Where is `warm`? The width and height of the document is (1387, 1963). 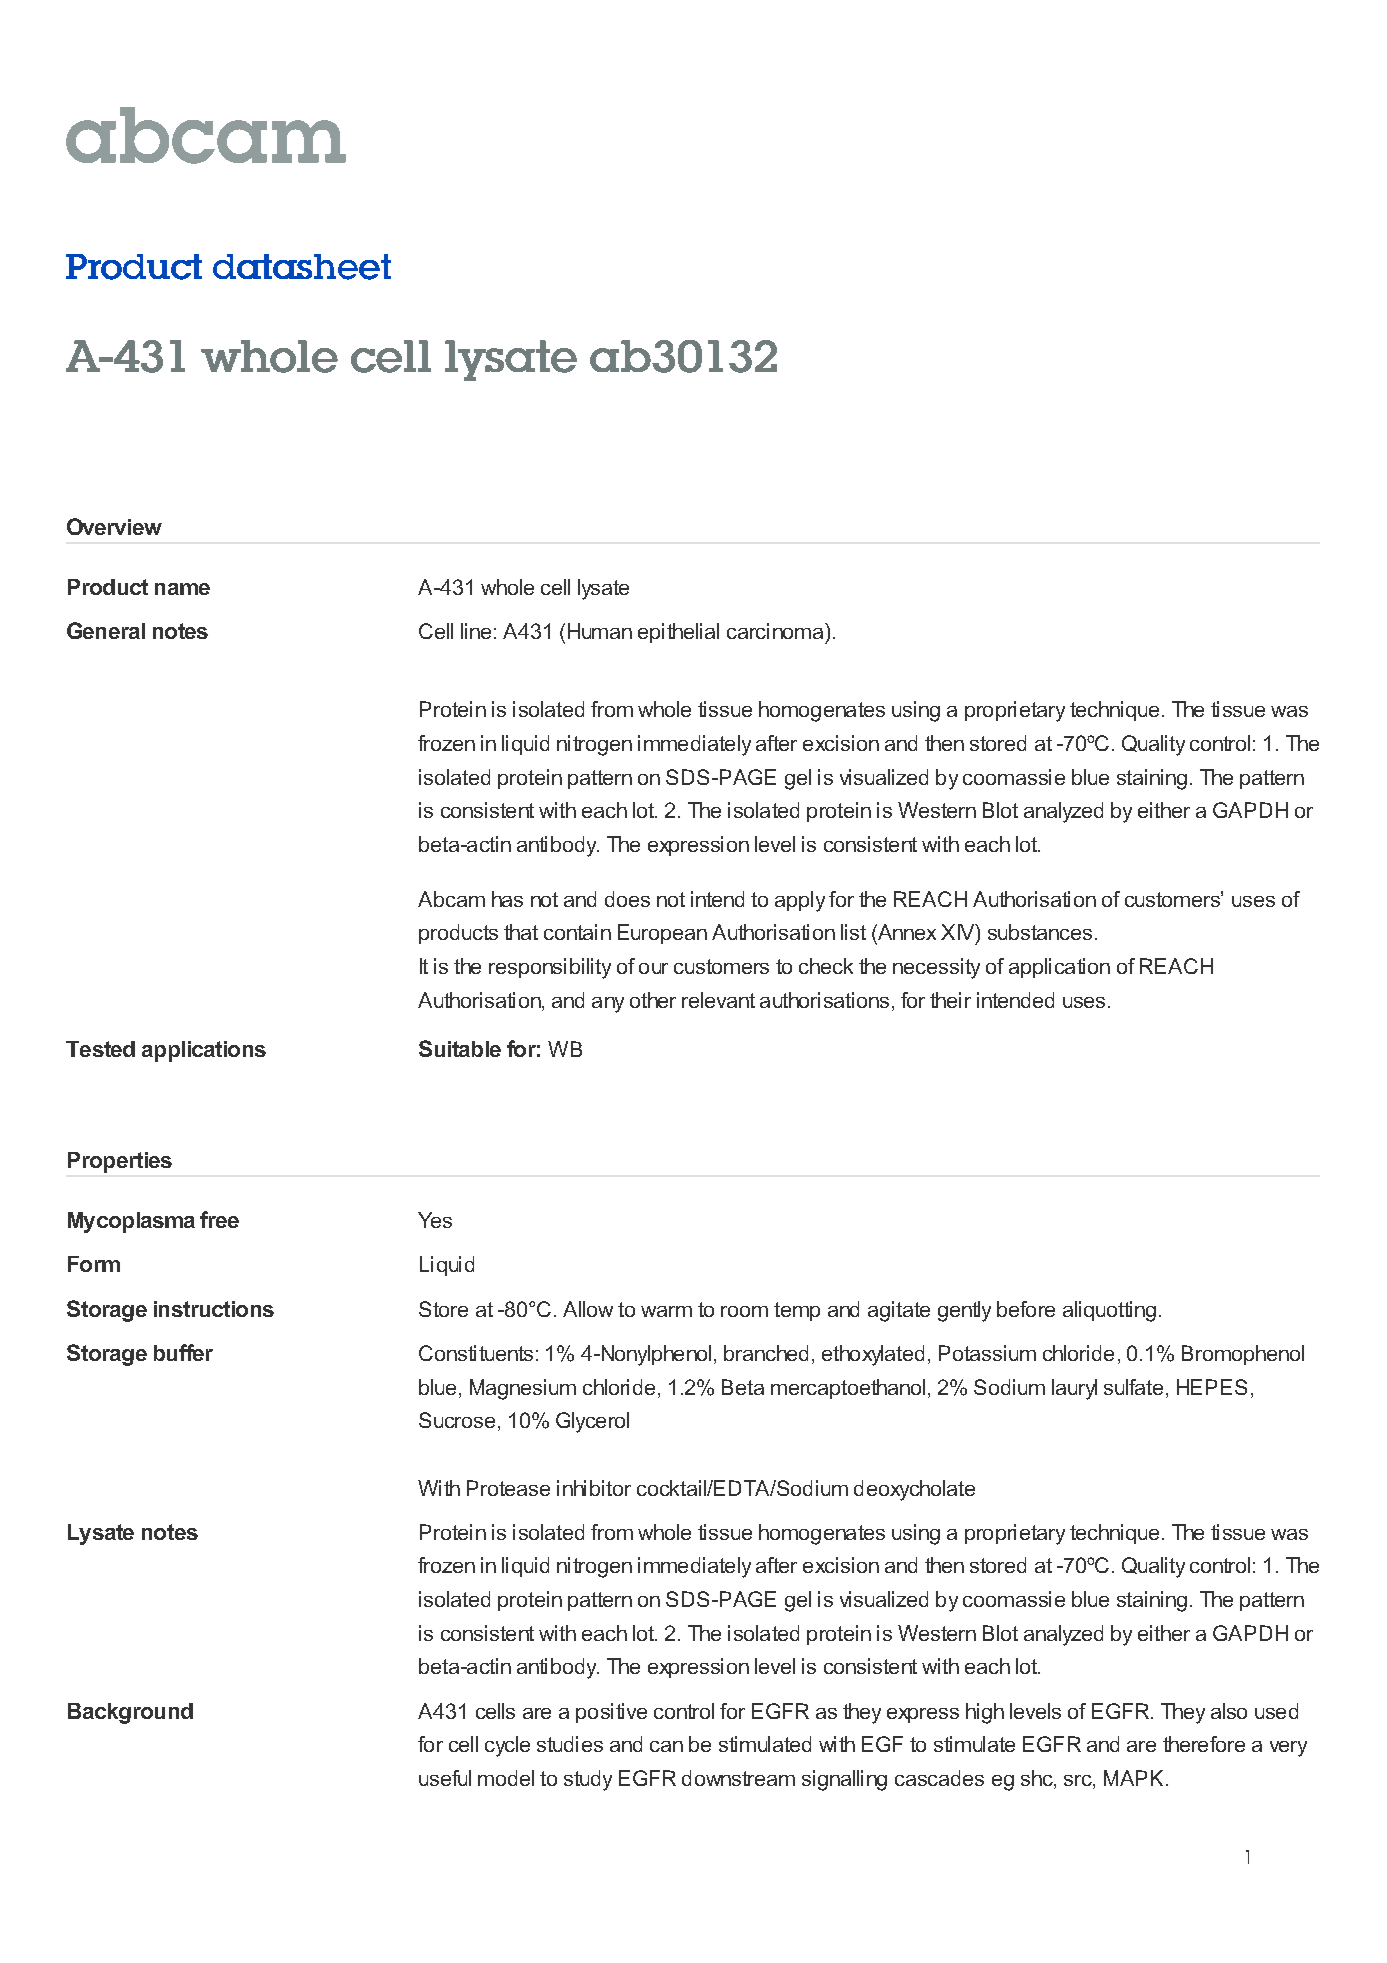 warm is located at coordinates (666, 1311).
